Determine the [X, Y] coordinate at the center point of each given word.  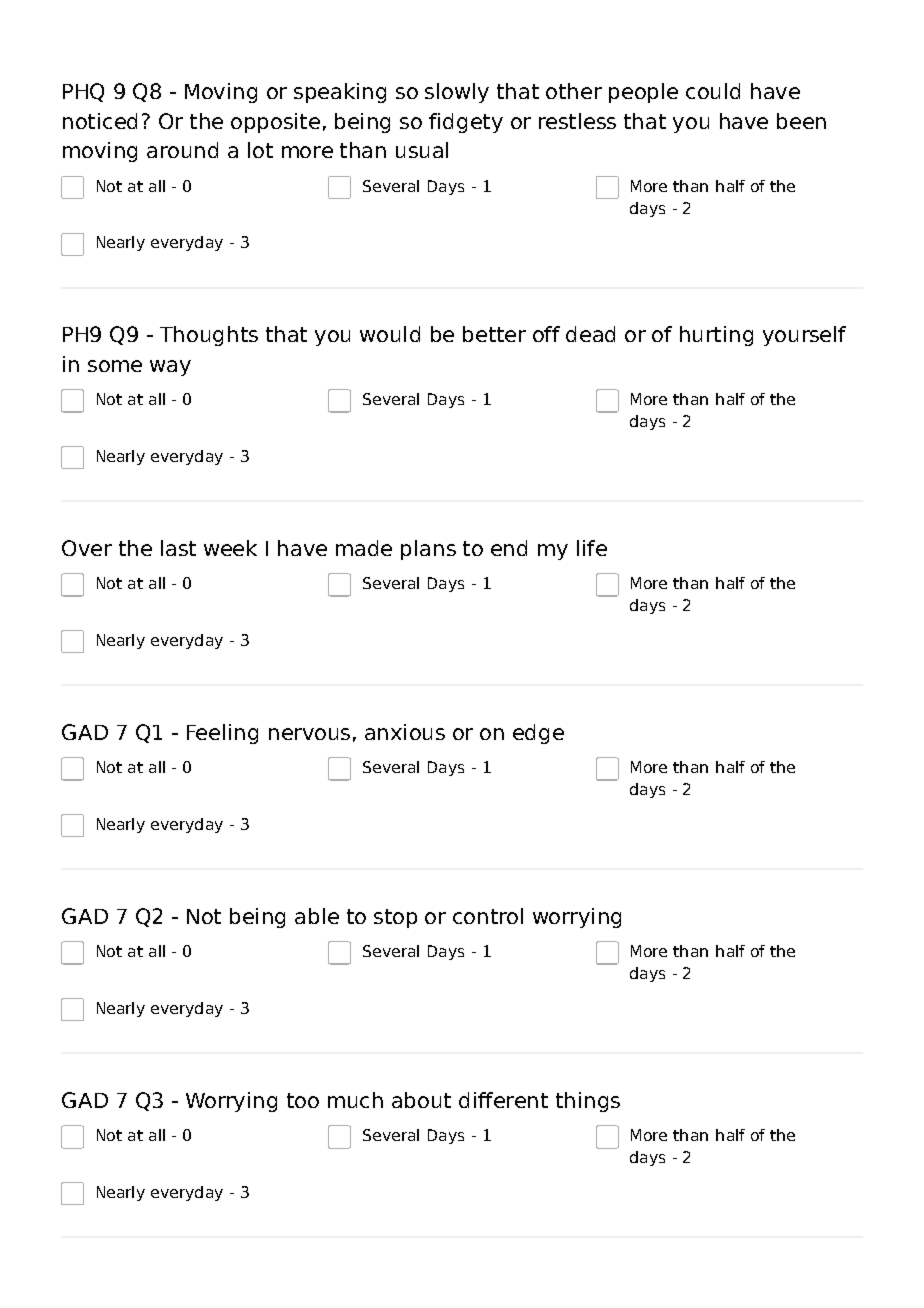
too [303, 1100]
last [178, 548]
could [713, 91]
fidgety [466, 123]
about [421, 1100]
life [592, 548]
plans [428, 550]
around [182, 150]
